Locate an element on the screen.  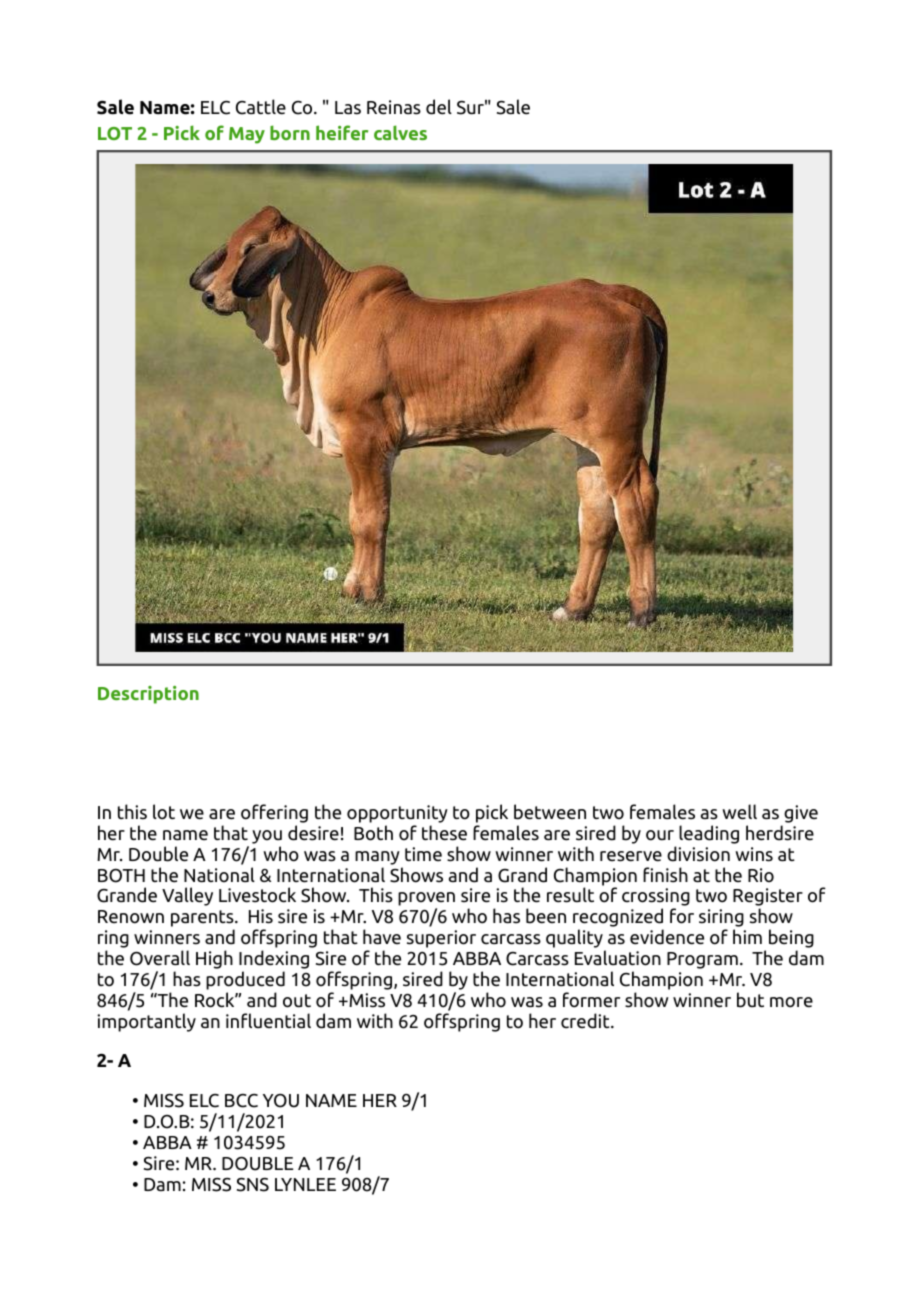
but is located at coordinates (750, 1000).
